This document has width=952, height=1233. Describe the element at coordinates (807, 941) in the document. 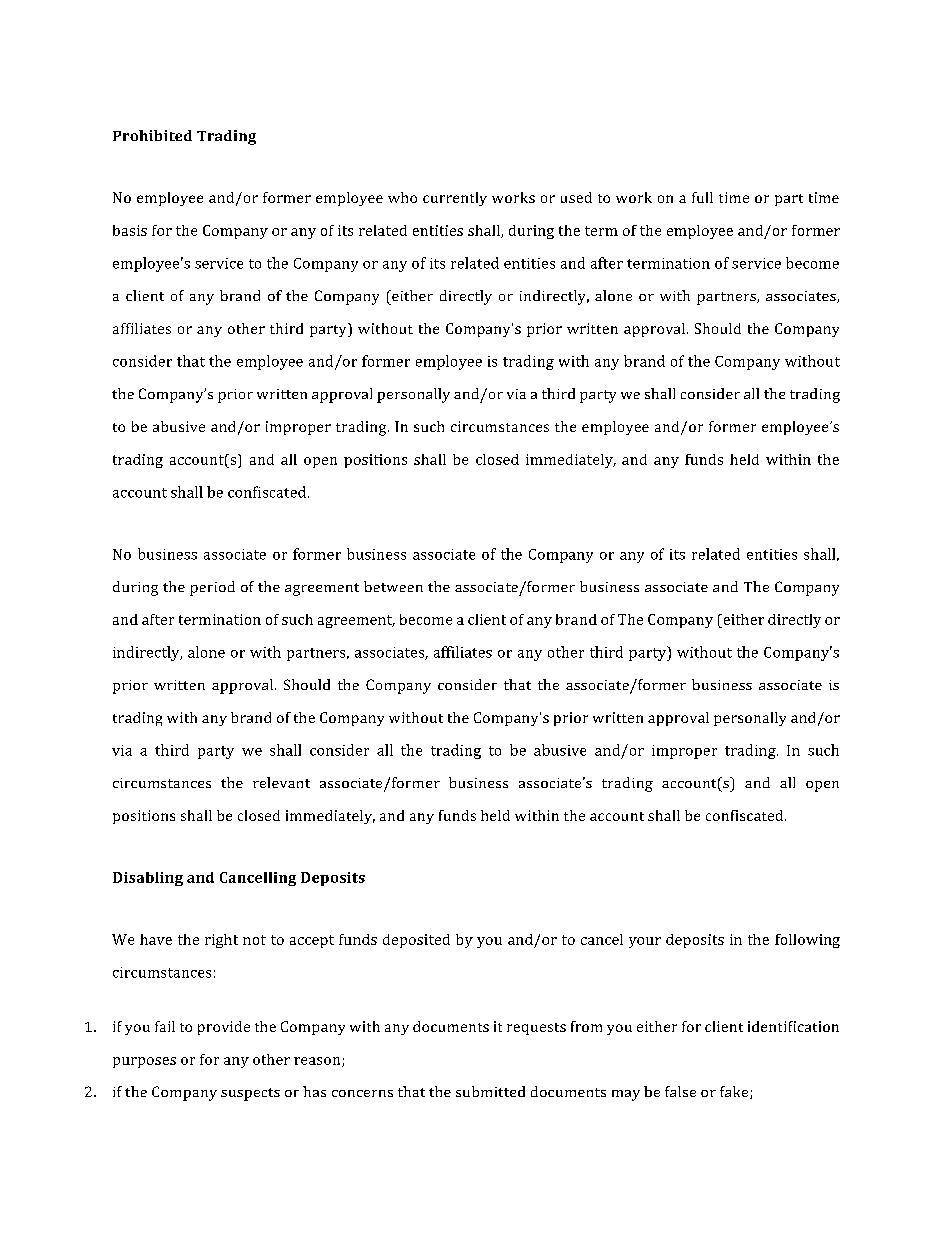

I see `following` at that location.
